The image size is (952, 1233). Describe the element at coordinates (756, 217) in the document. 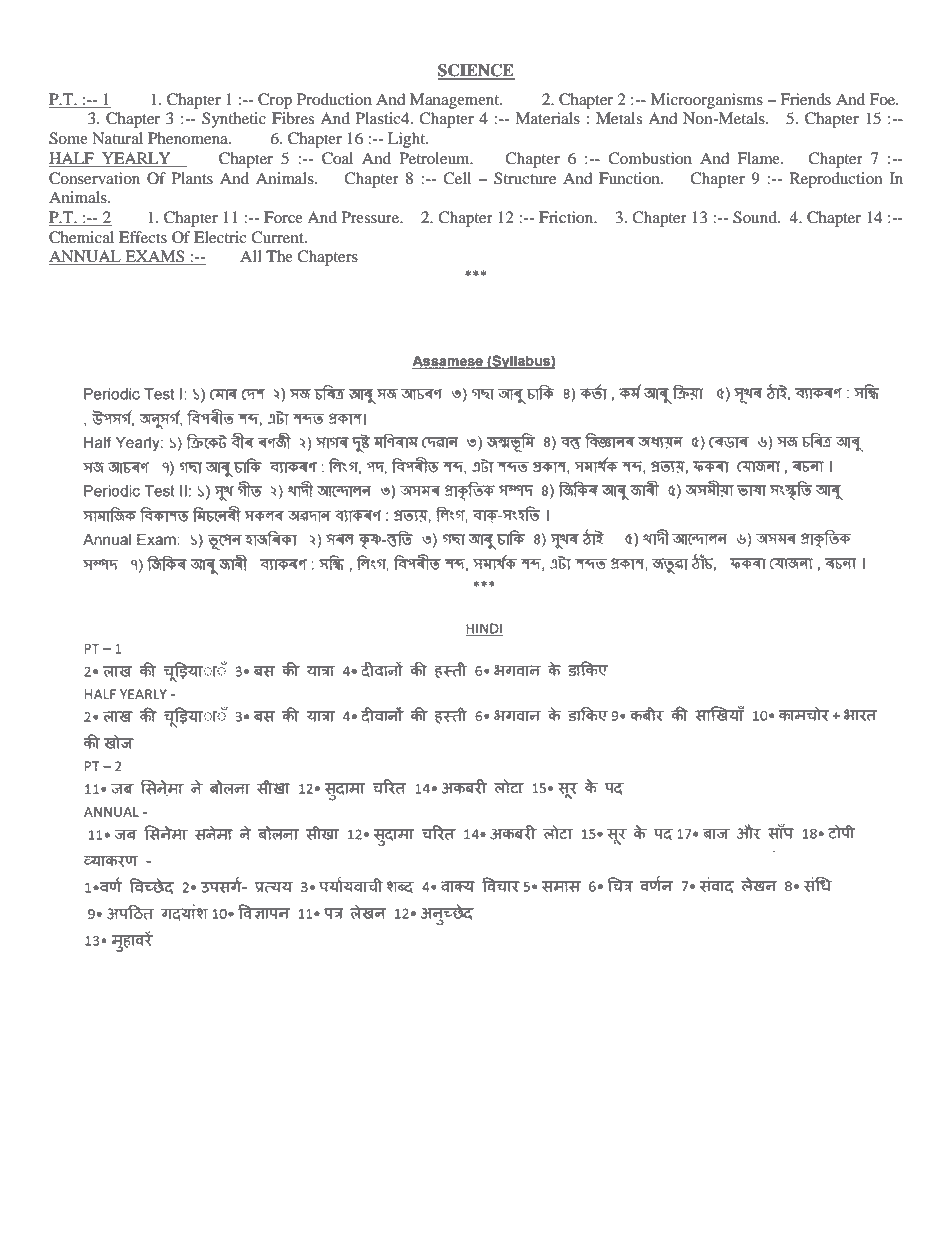

I see `Sound` at that location.
